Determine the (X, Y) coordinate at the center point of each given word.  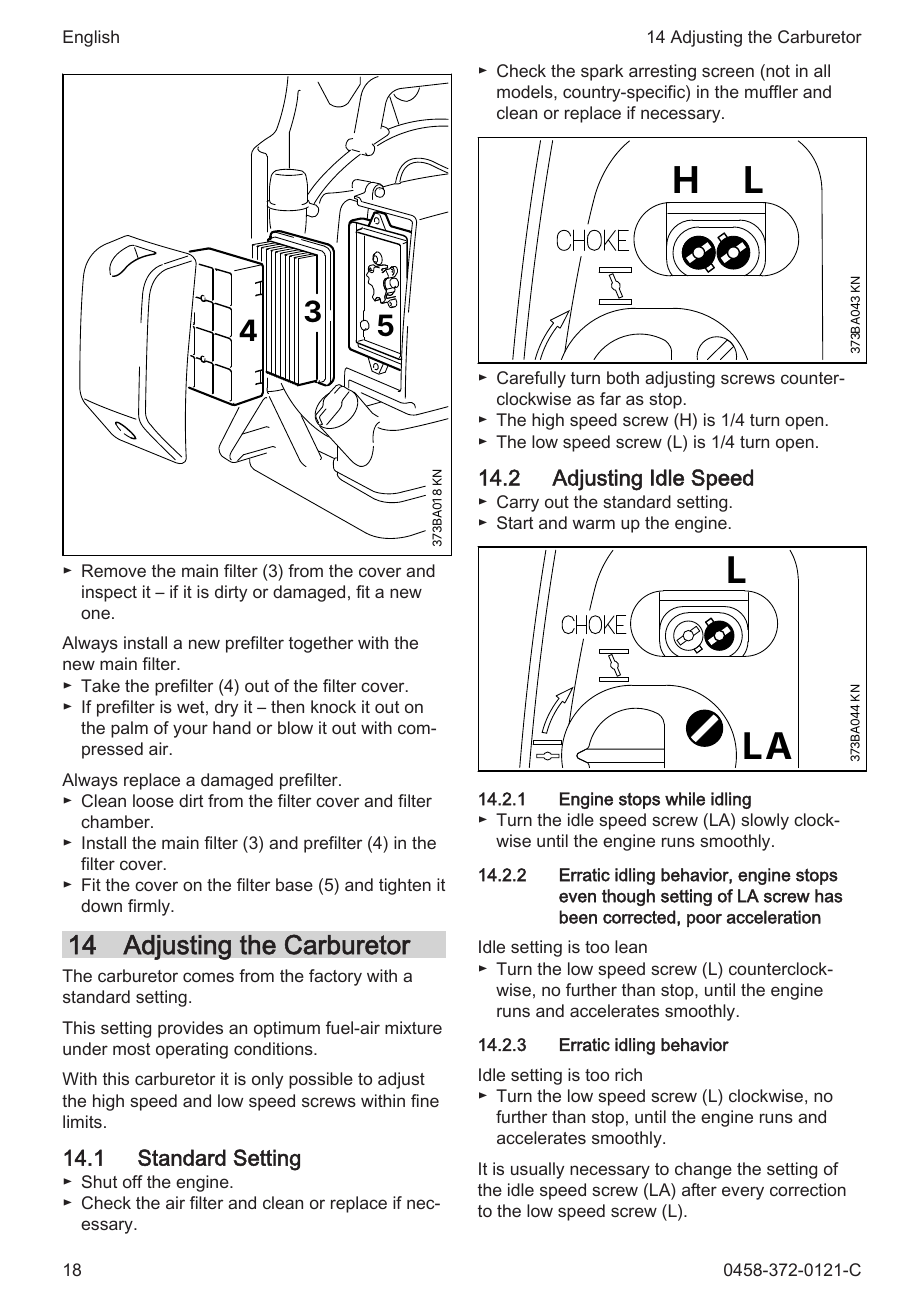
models (526, 91)
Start (515, 522)
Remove (114, 570)
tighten (405, 886)
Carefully (531, 379)
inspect (109, 593)
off (133, 1181)
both (623, 377)
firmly (150, 907)
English (91, 38)
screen (728, 72)
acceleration (774, 917)
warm (594, 524)
